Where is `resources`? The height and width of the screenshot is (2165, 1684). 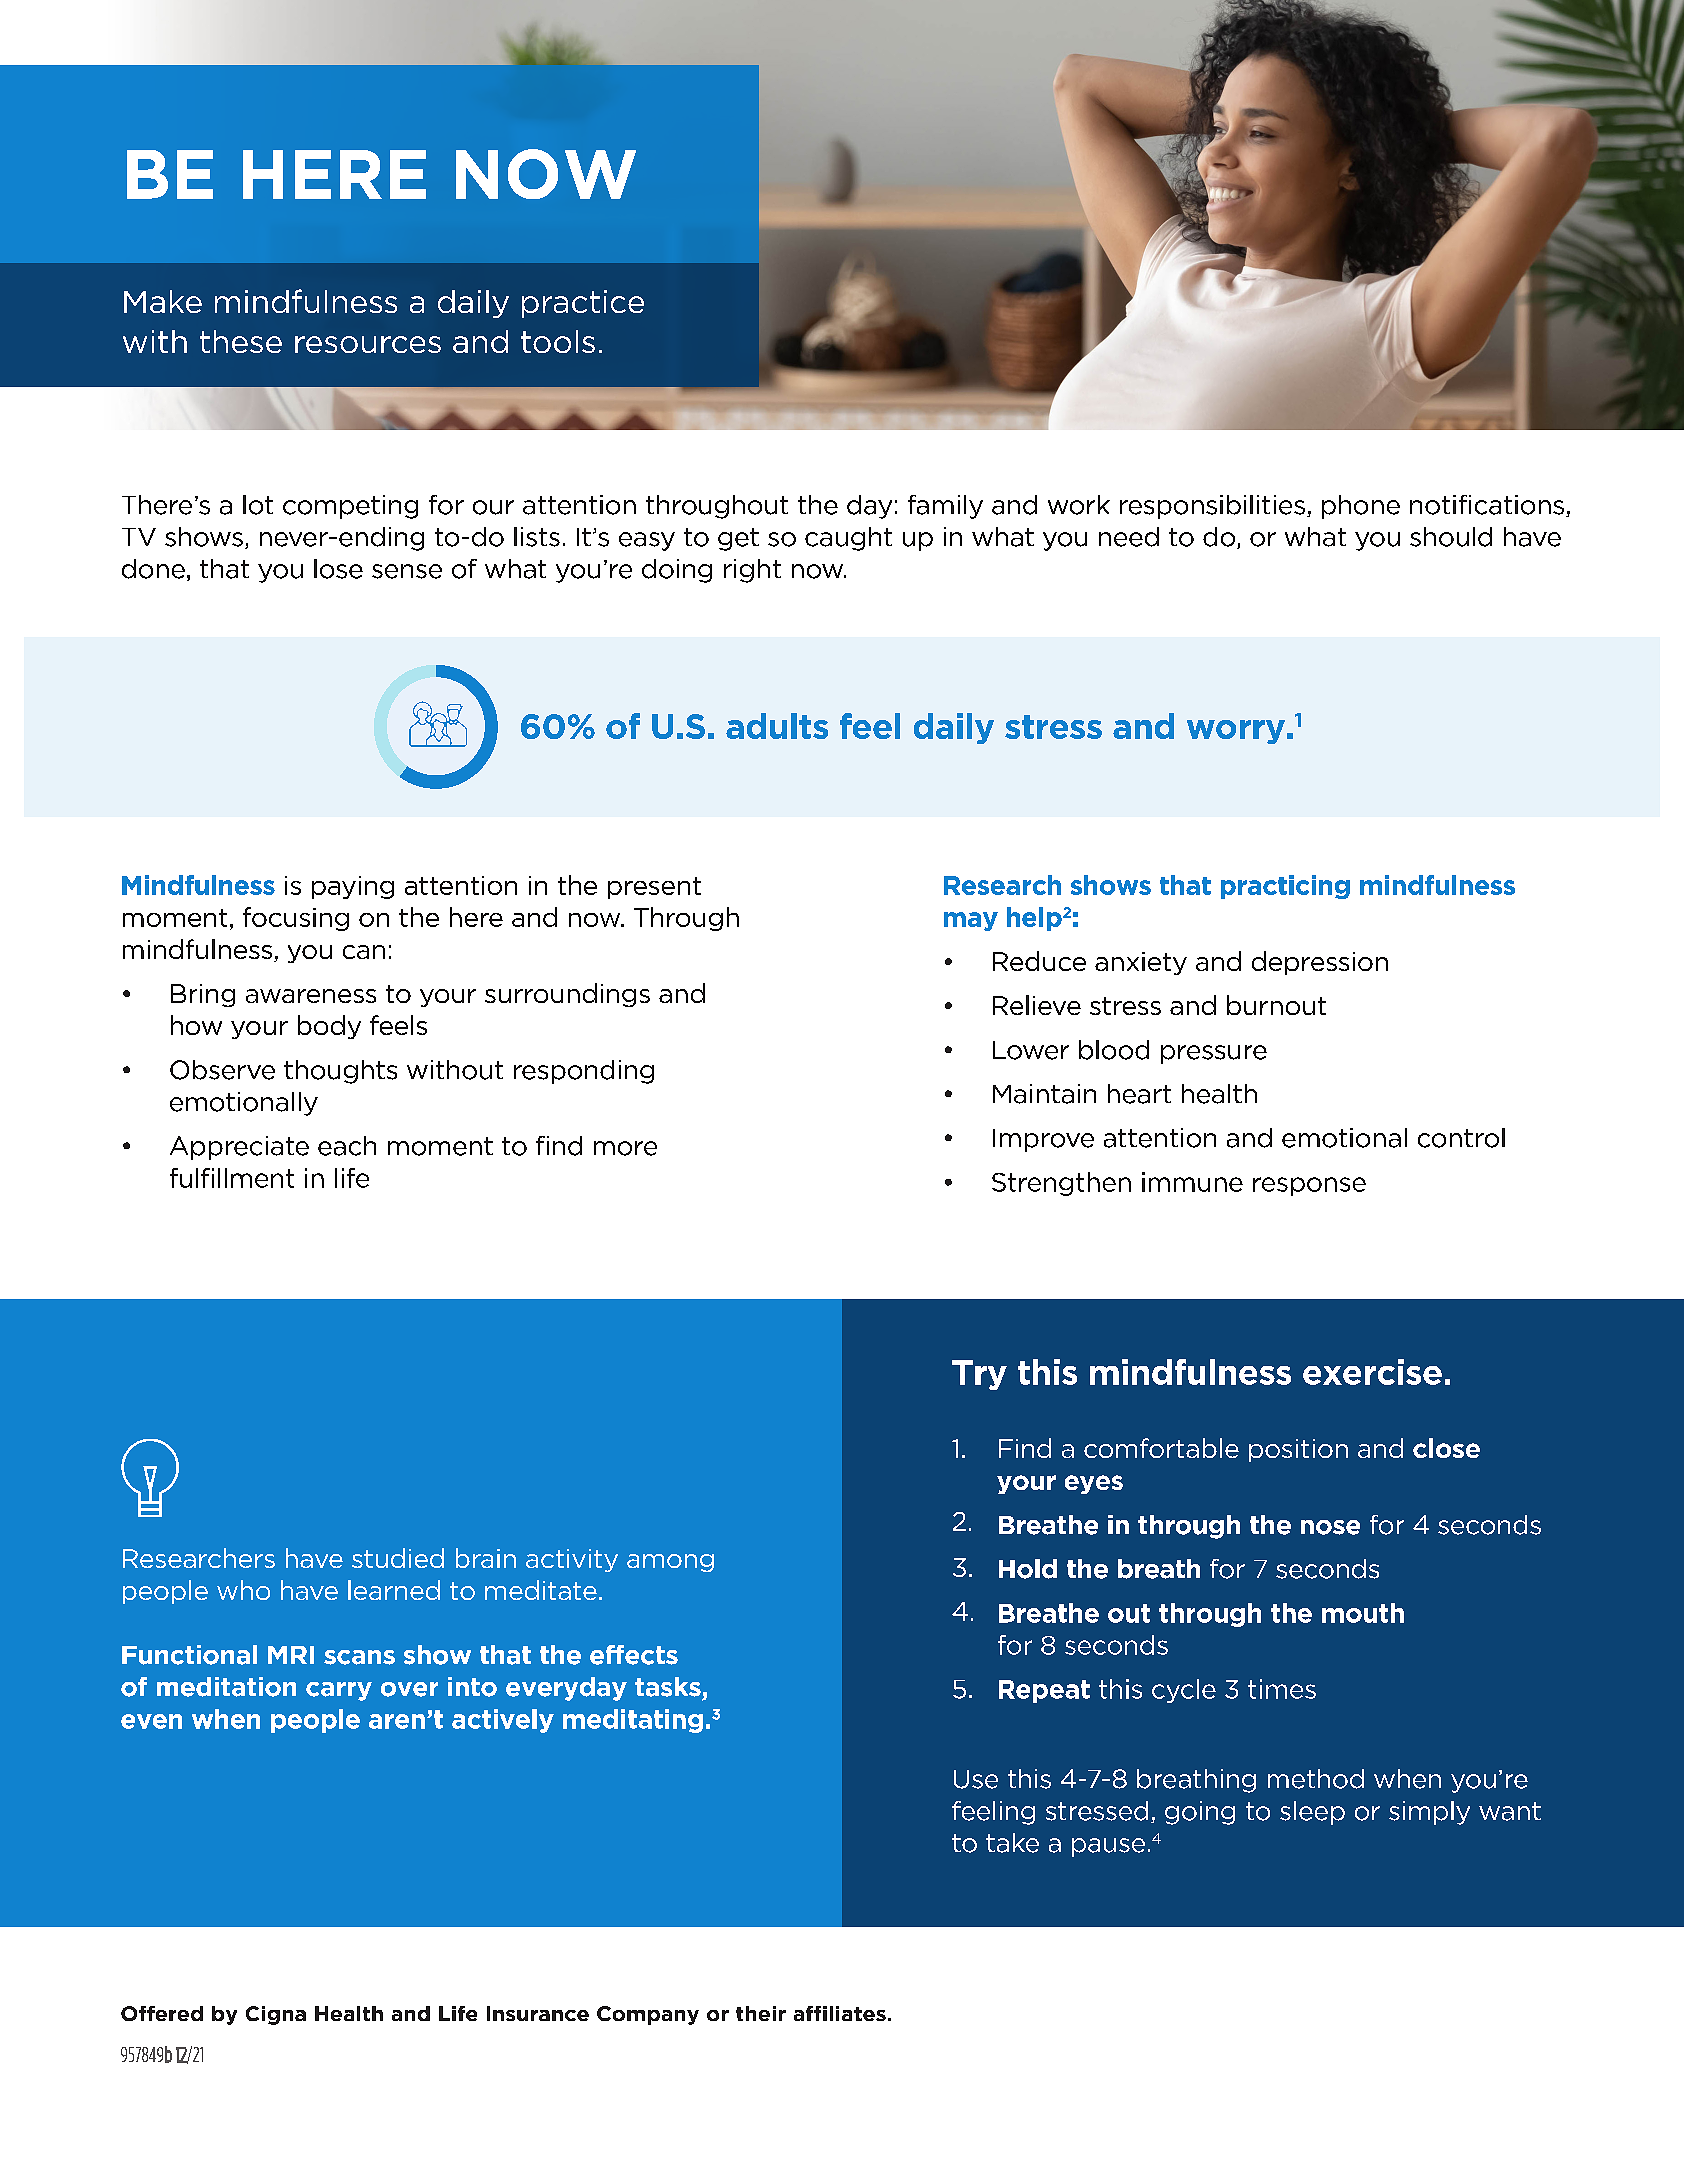 resources is located at coordinates (368, 344).
